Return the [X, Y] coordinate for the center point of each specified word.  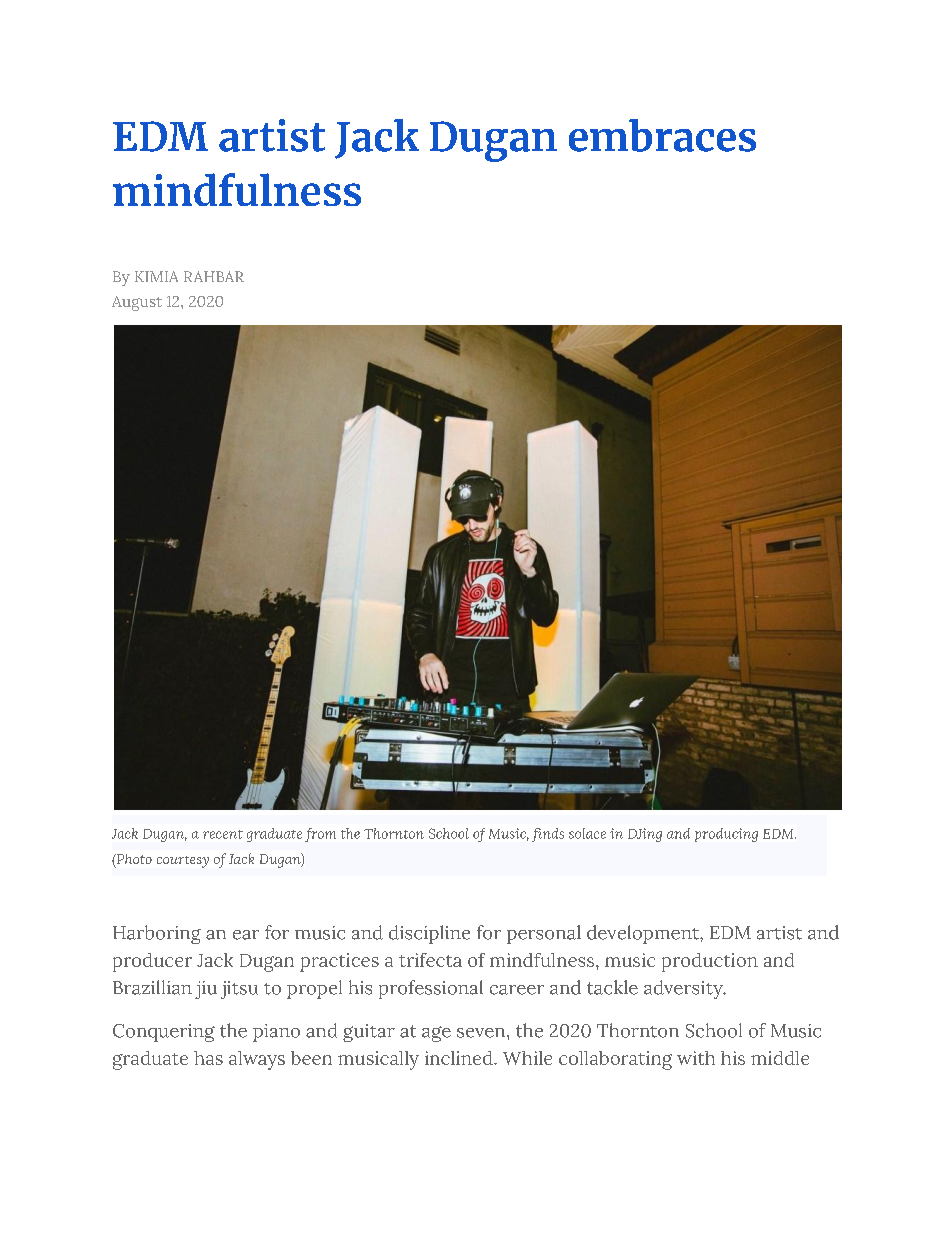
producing [726, 835]
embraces [662, 135]
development [644, 934]
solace [587, 833]
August [137, 303]
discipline [429, 934]
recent [223, 834]
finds [548, 835]
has [208, 1058]
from [320, 835]
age [436, 1034]
